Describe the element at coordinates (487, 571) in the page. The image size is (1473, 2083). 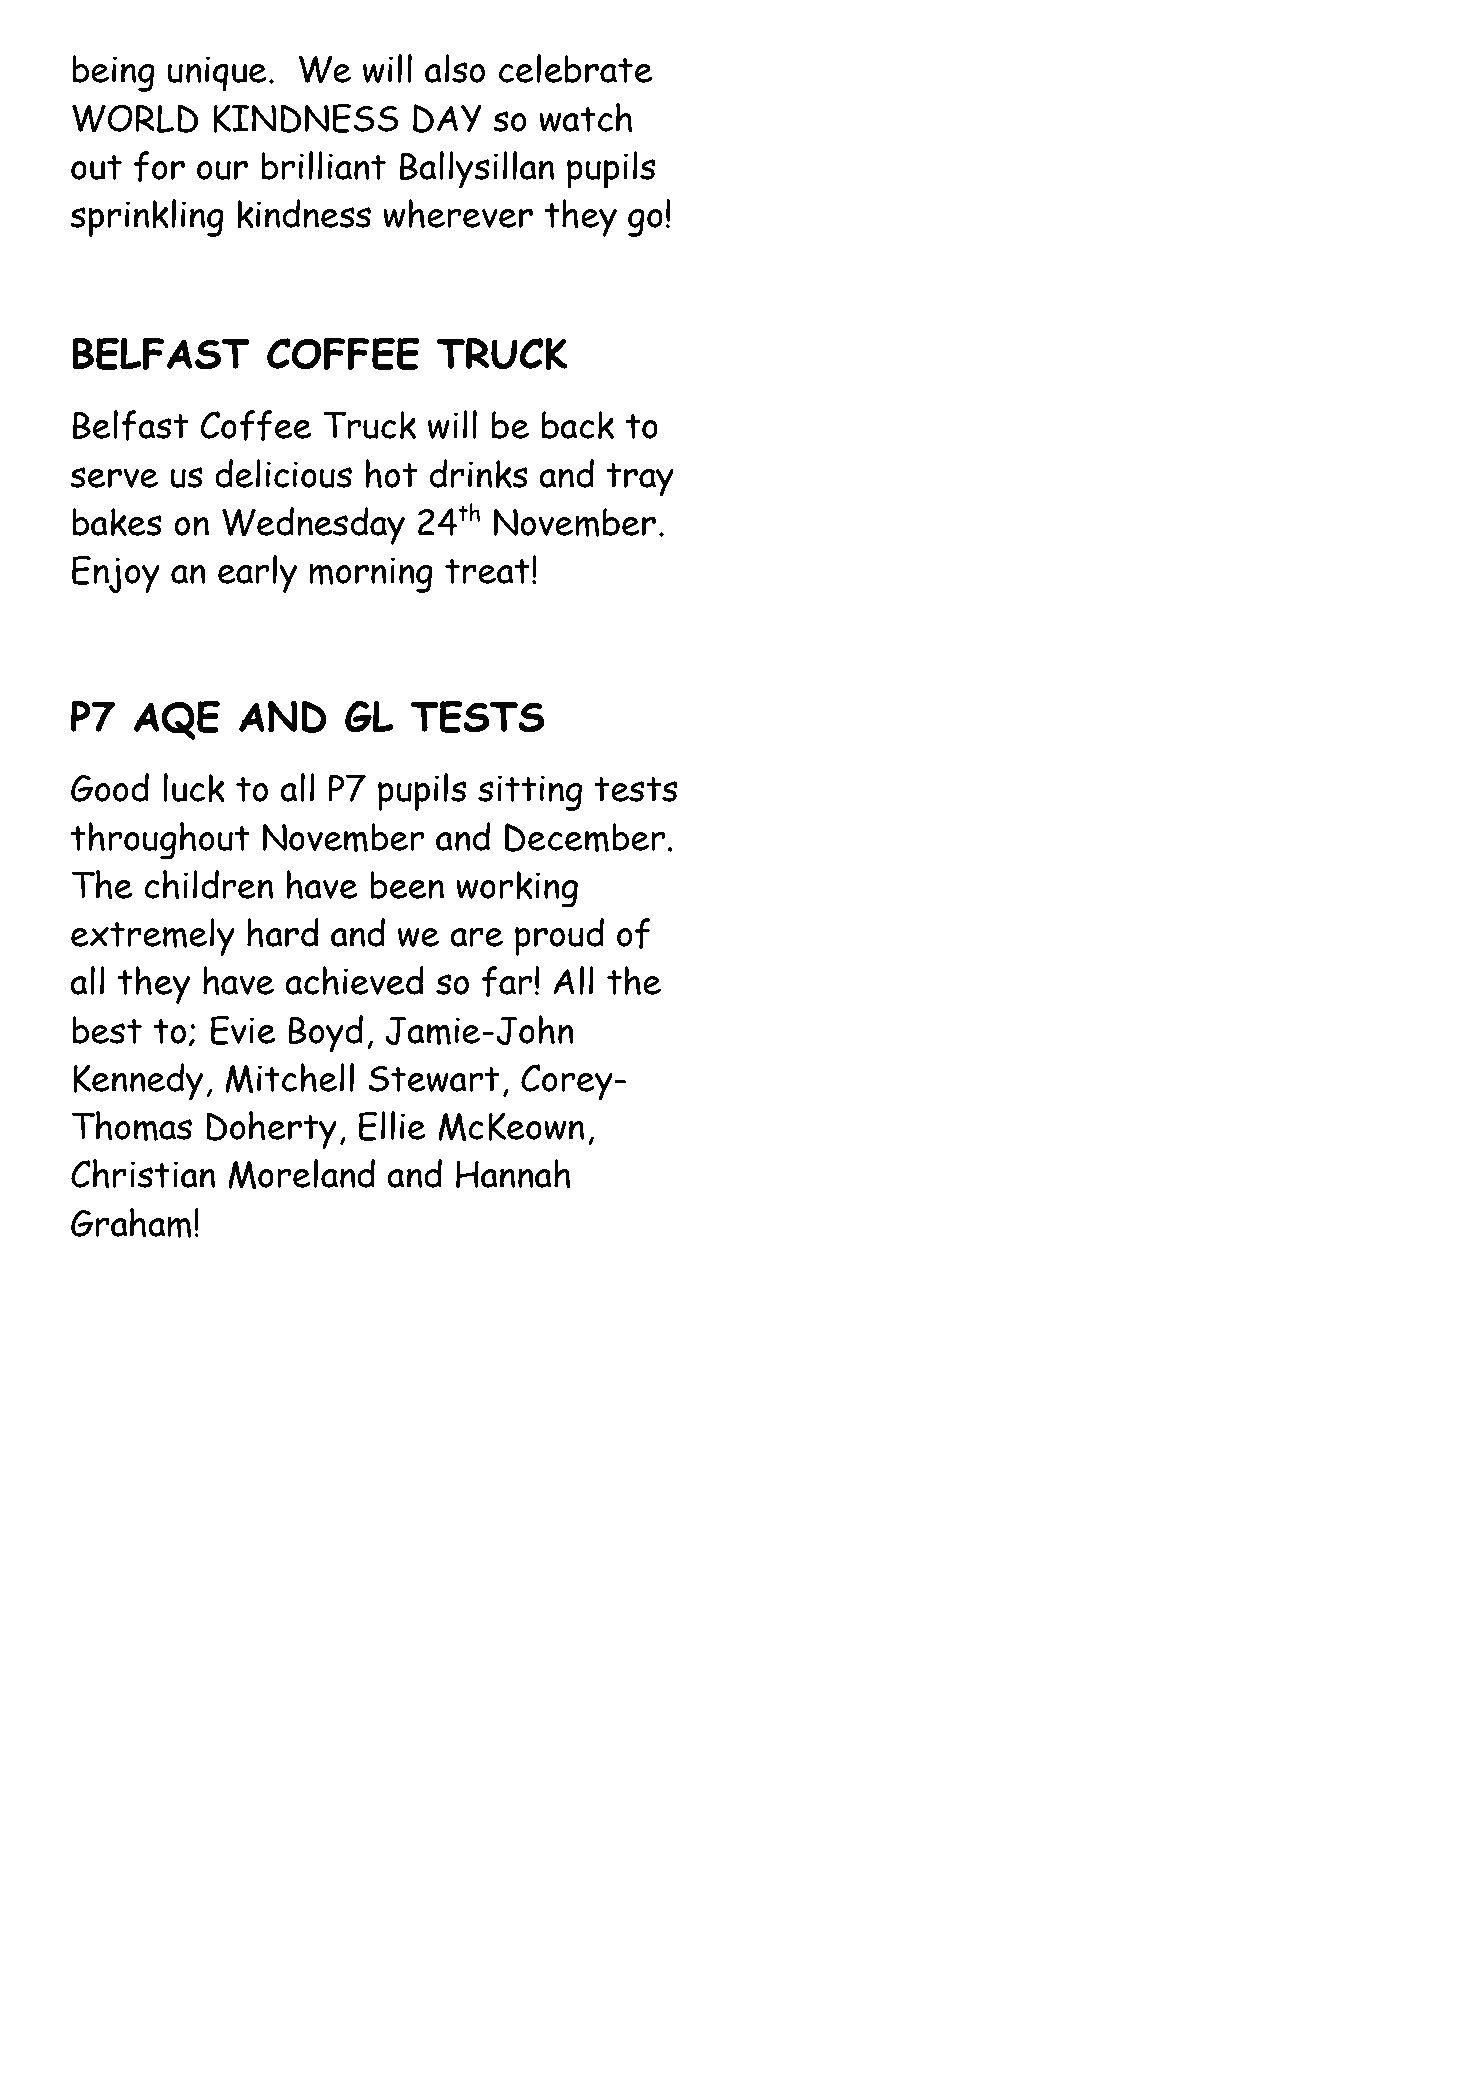
I see `treat` at that location.
